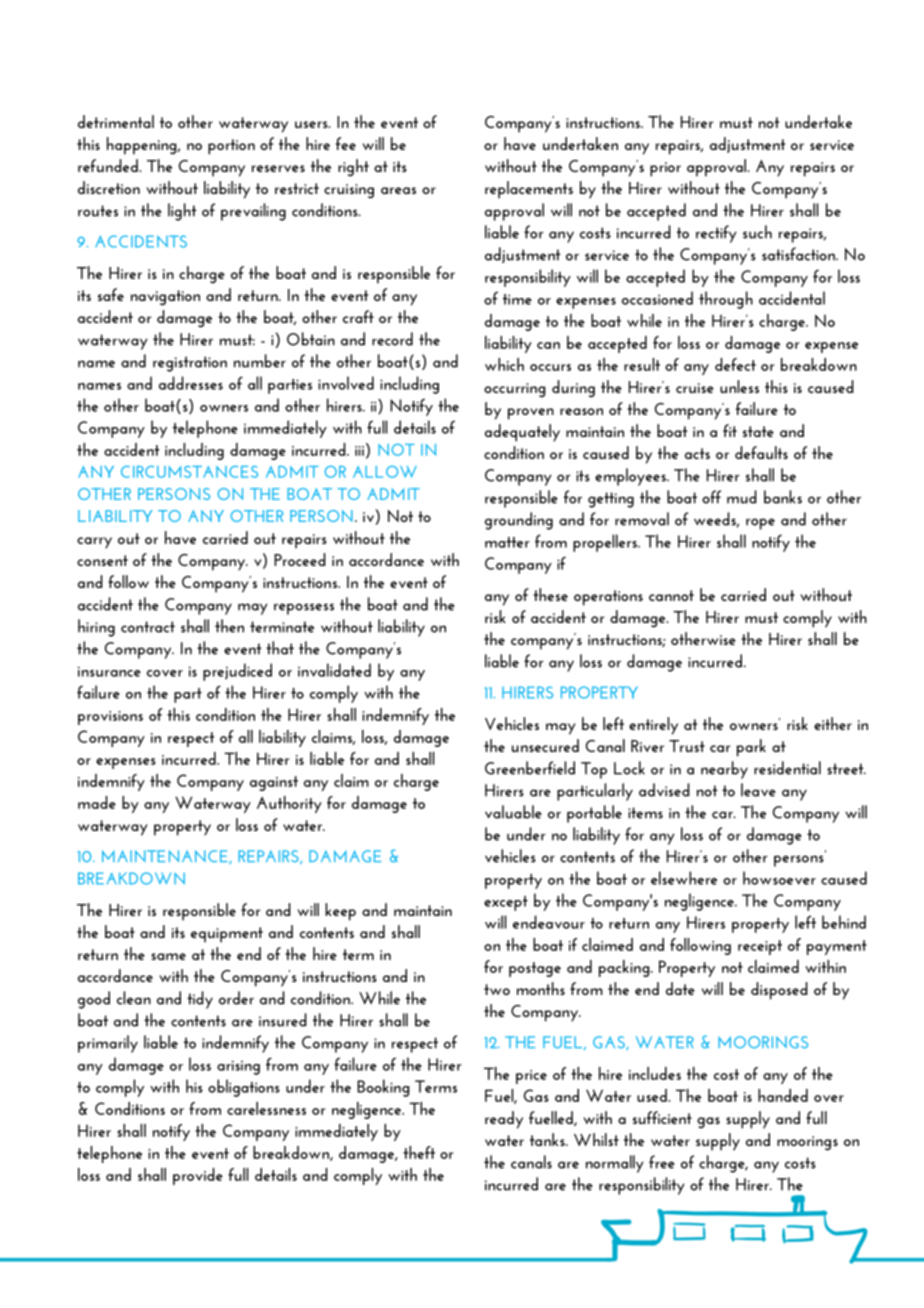 The width and height of the document is (924, 1308). I want to click on CIRCUMSTANCES, so click(189, 472).
